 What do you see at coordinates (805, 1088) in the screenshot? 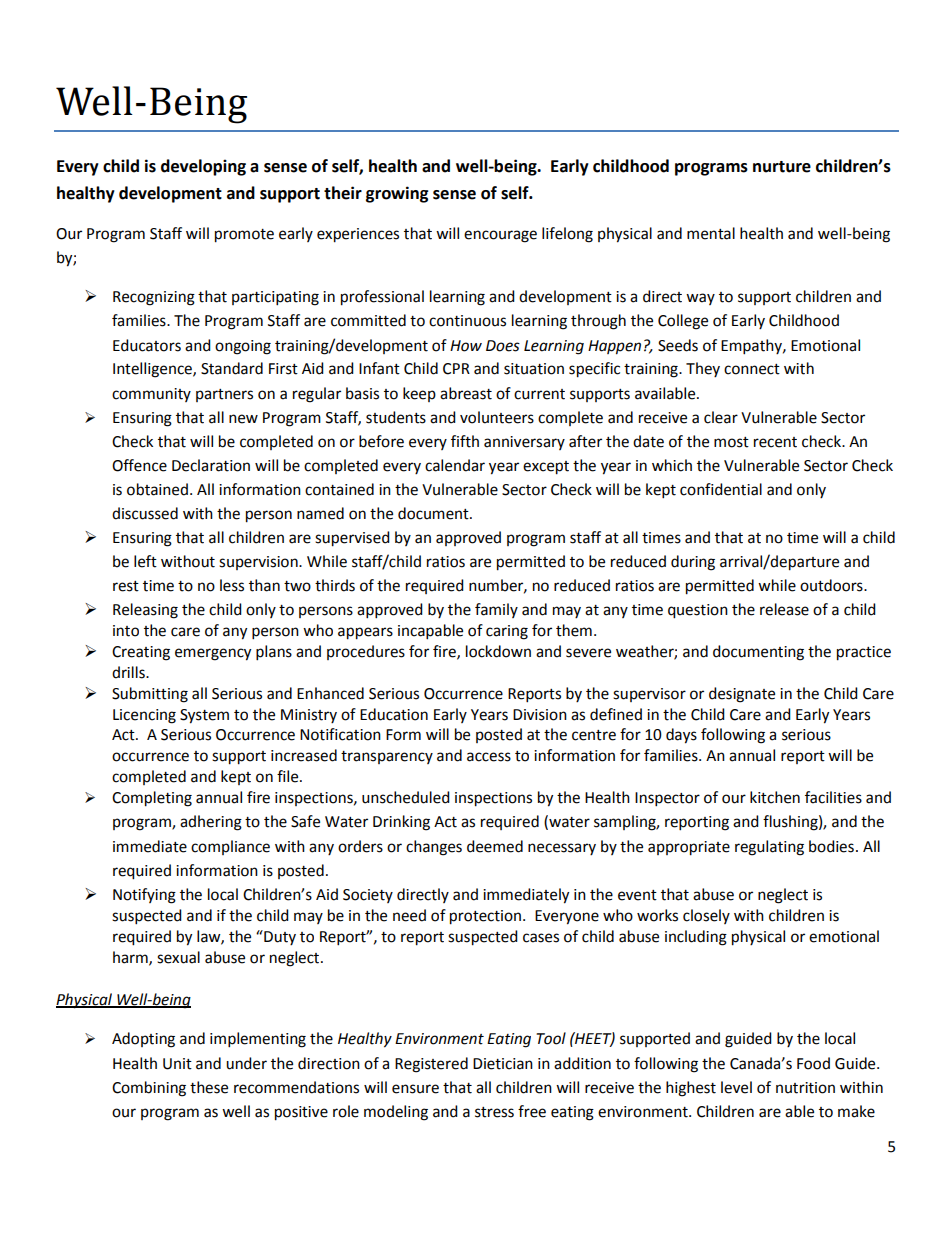
I see `nutrition` at bounding box center [805, 1088].
